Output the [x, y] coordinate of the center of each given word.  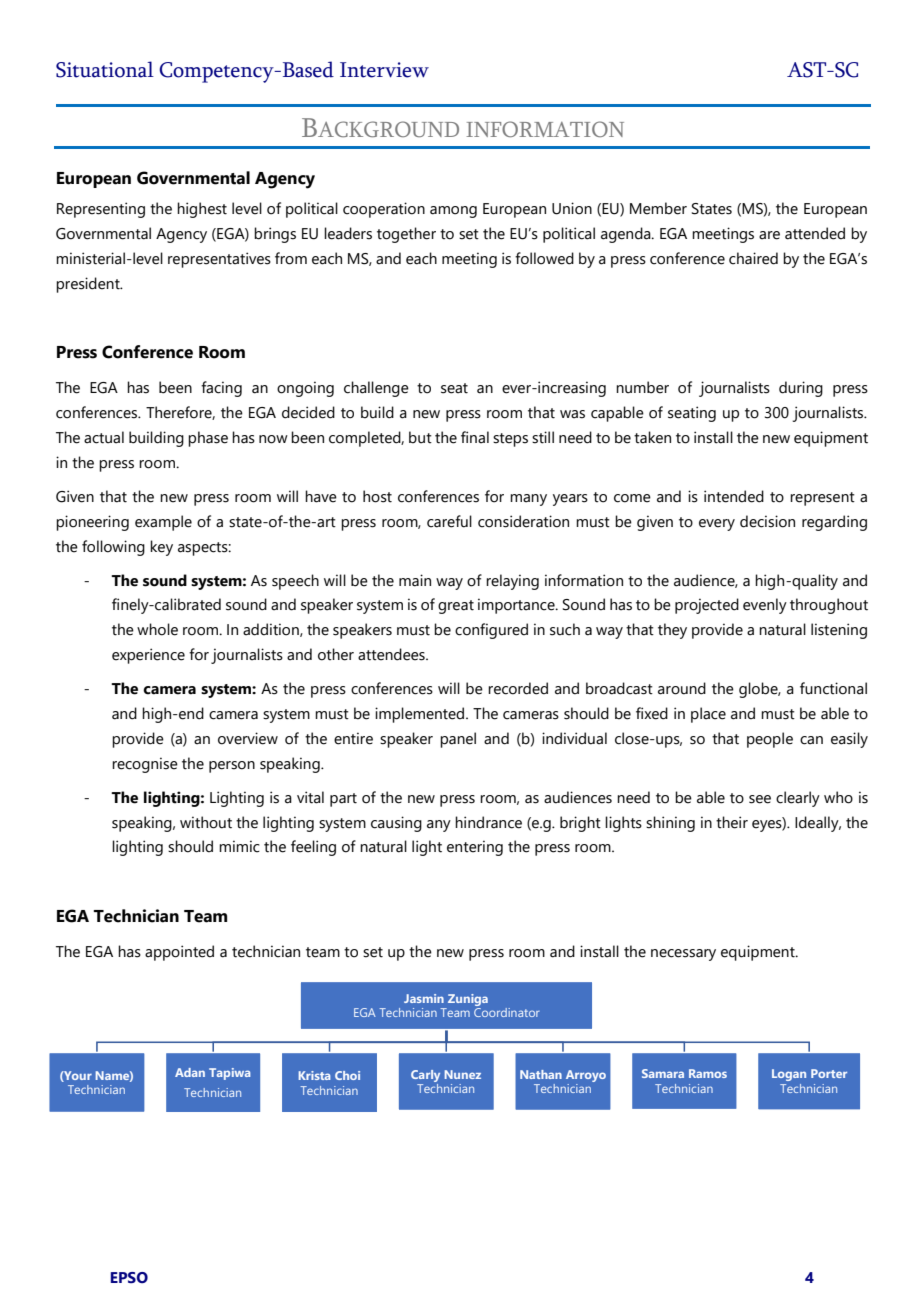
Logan [789, 1075]
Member [658, 208]
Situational [105, 69]
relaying [512, 582]
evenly [765, 606]
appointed [179, 953]
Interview [384, 70]
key [161, 548]
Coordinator [507, 1012]
